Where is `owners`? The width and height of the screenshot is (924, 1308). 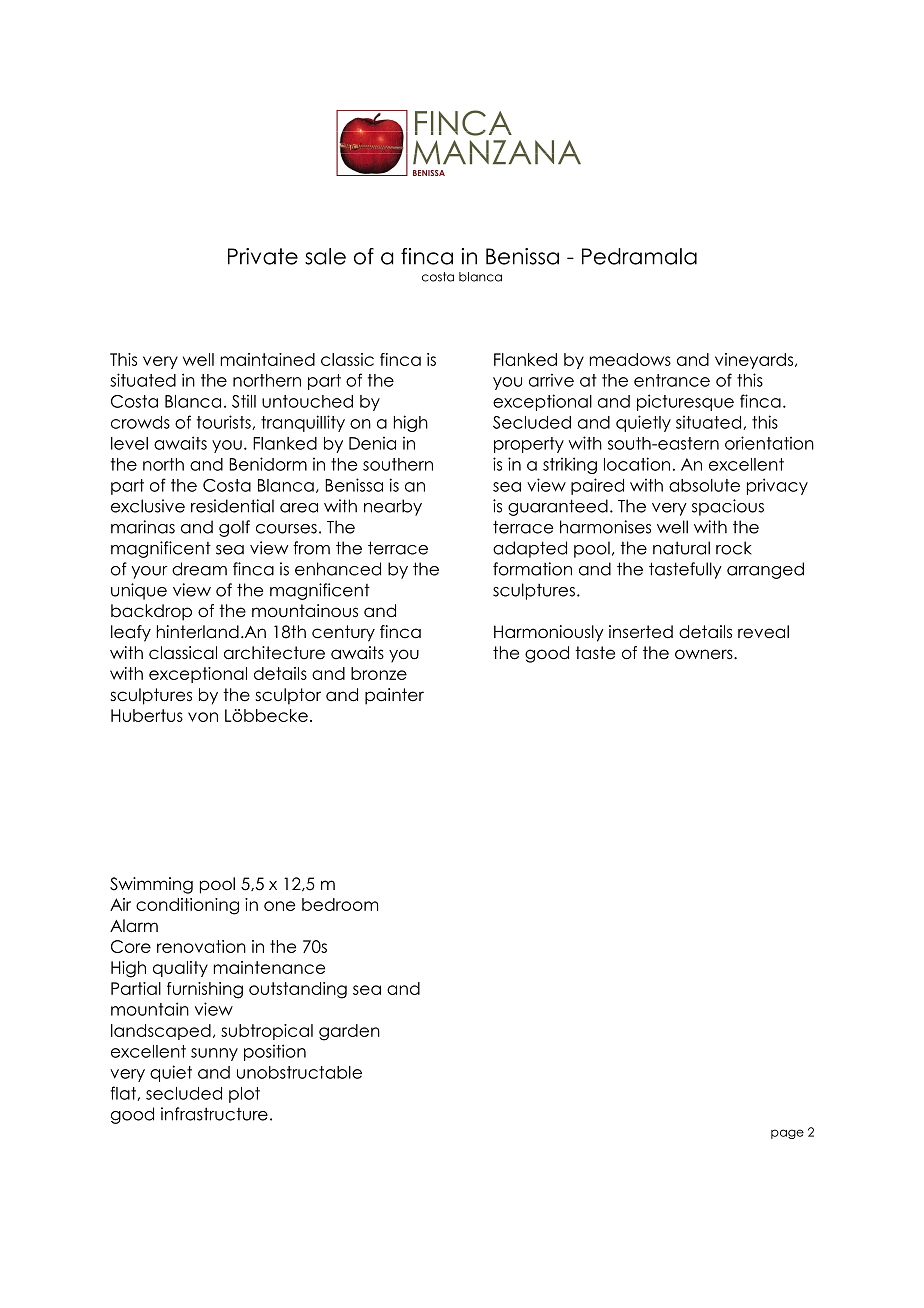
owners is located at coordinates (705, 654).
